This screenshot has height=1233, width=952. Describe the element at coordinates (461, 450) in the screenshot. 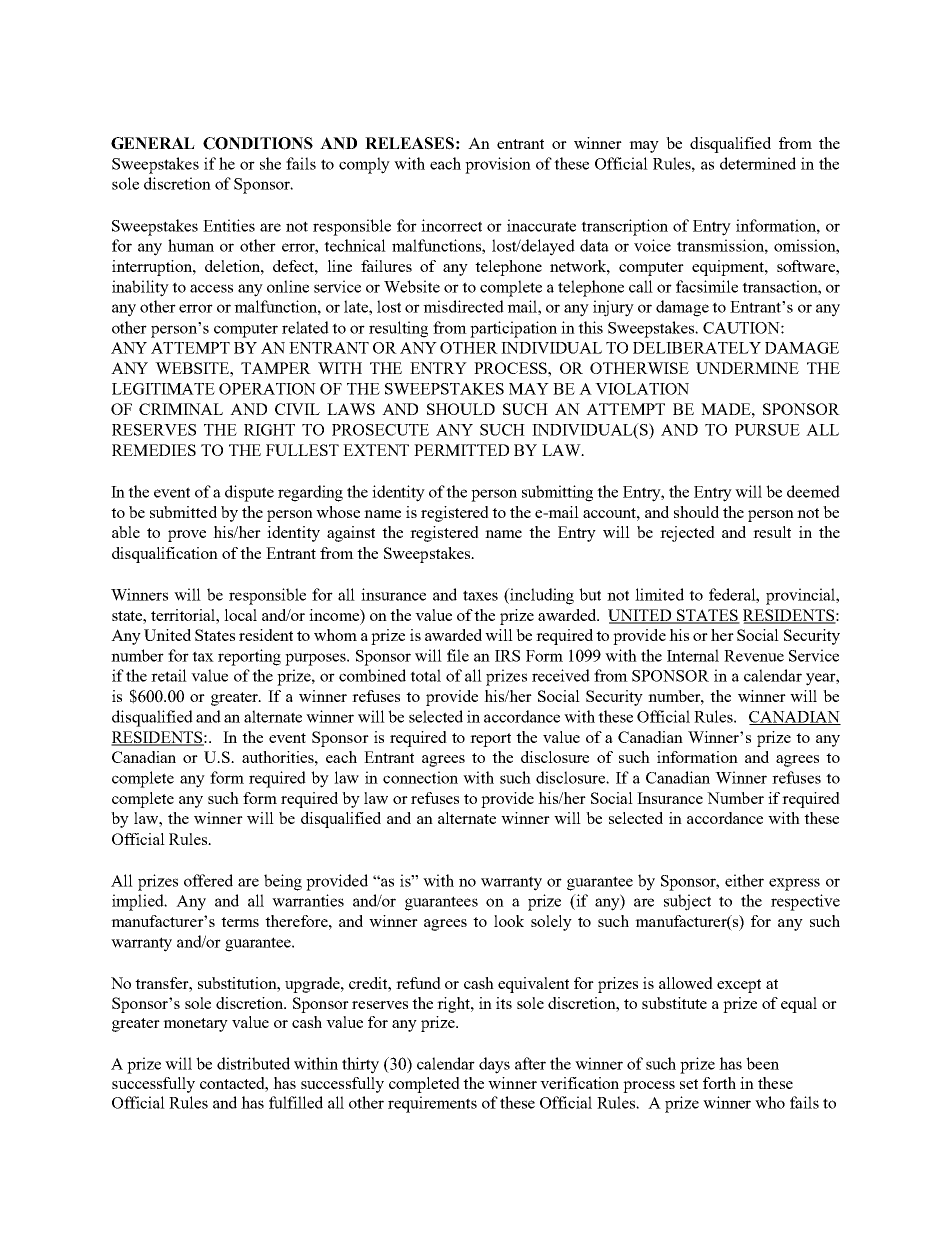

I see `PERMITTED` at that location.
